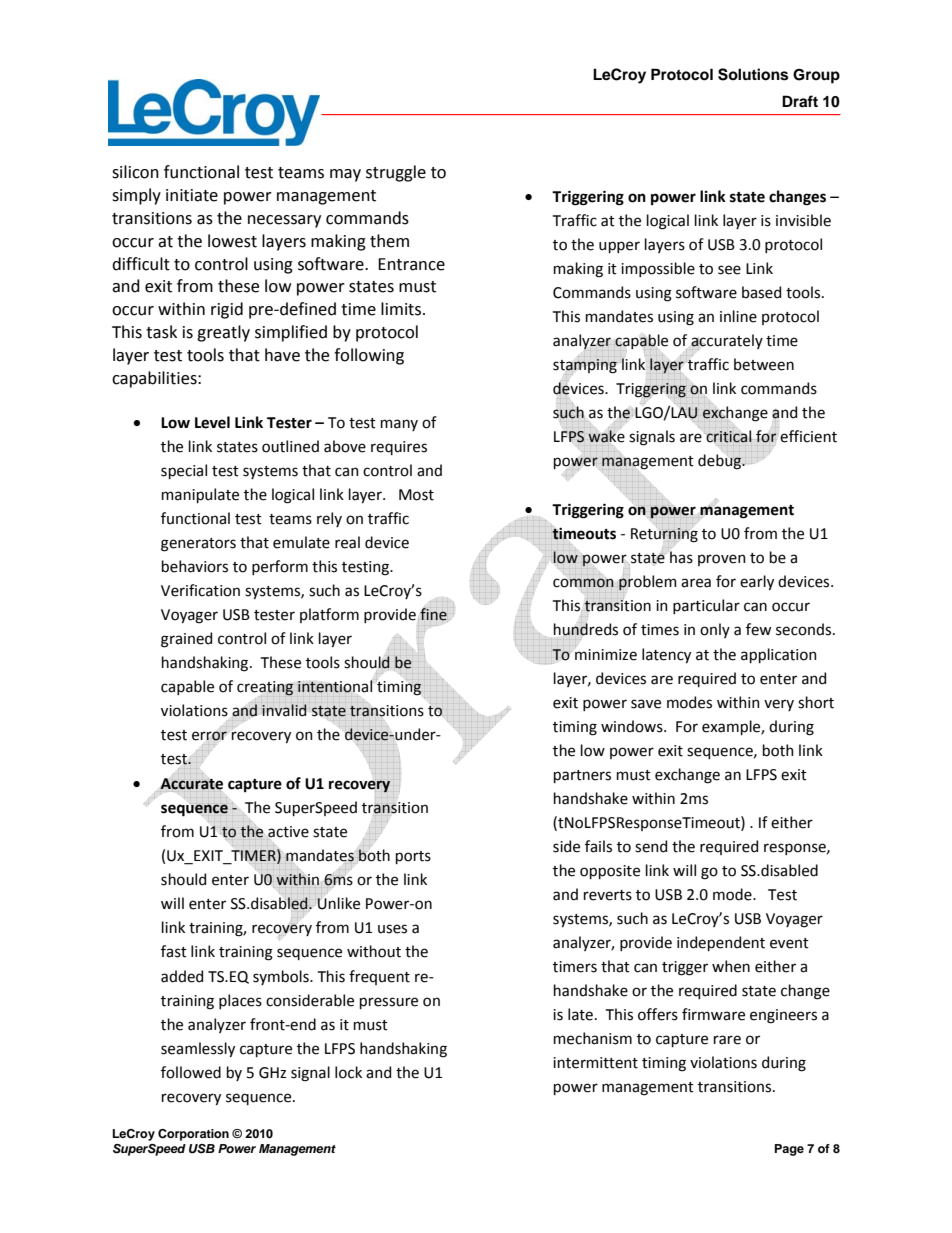  What do you see at coordinates (651, 846) in the page?
I see `send` at bounding box center [651, 846].
